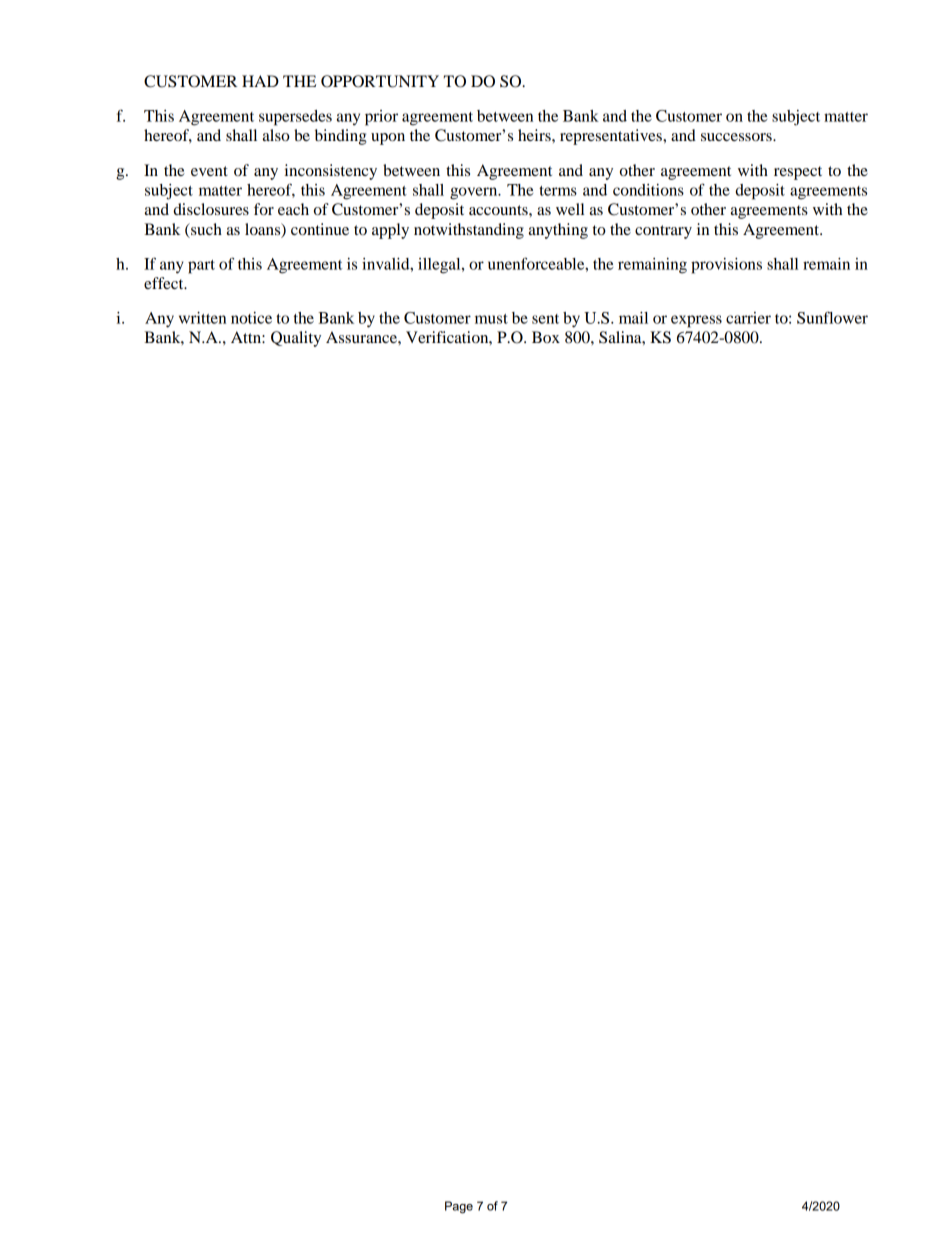 This image has height=1233, width=952. I want to click on heirs, so click(535, 135).
